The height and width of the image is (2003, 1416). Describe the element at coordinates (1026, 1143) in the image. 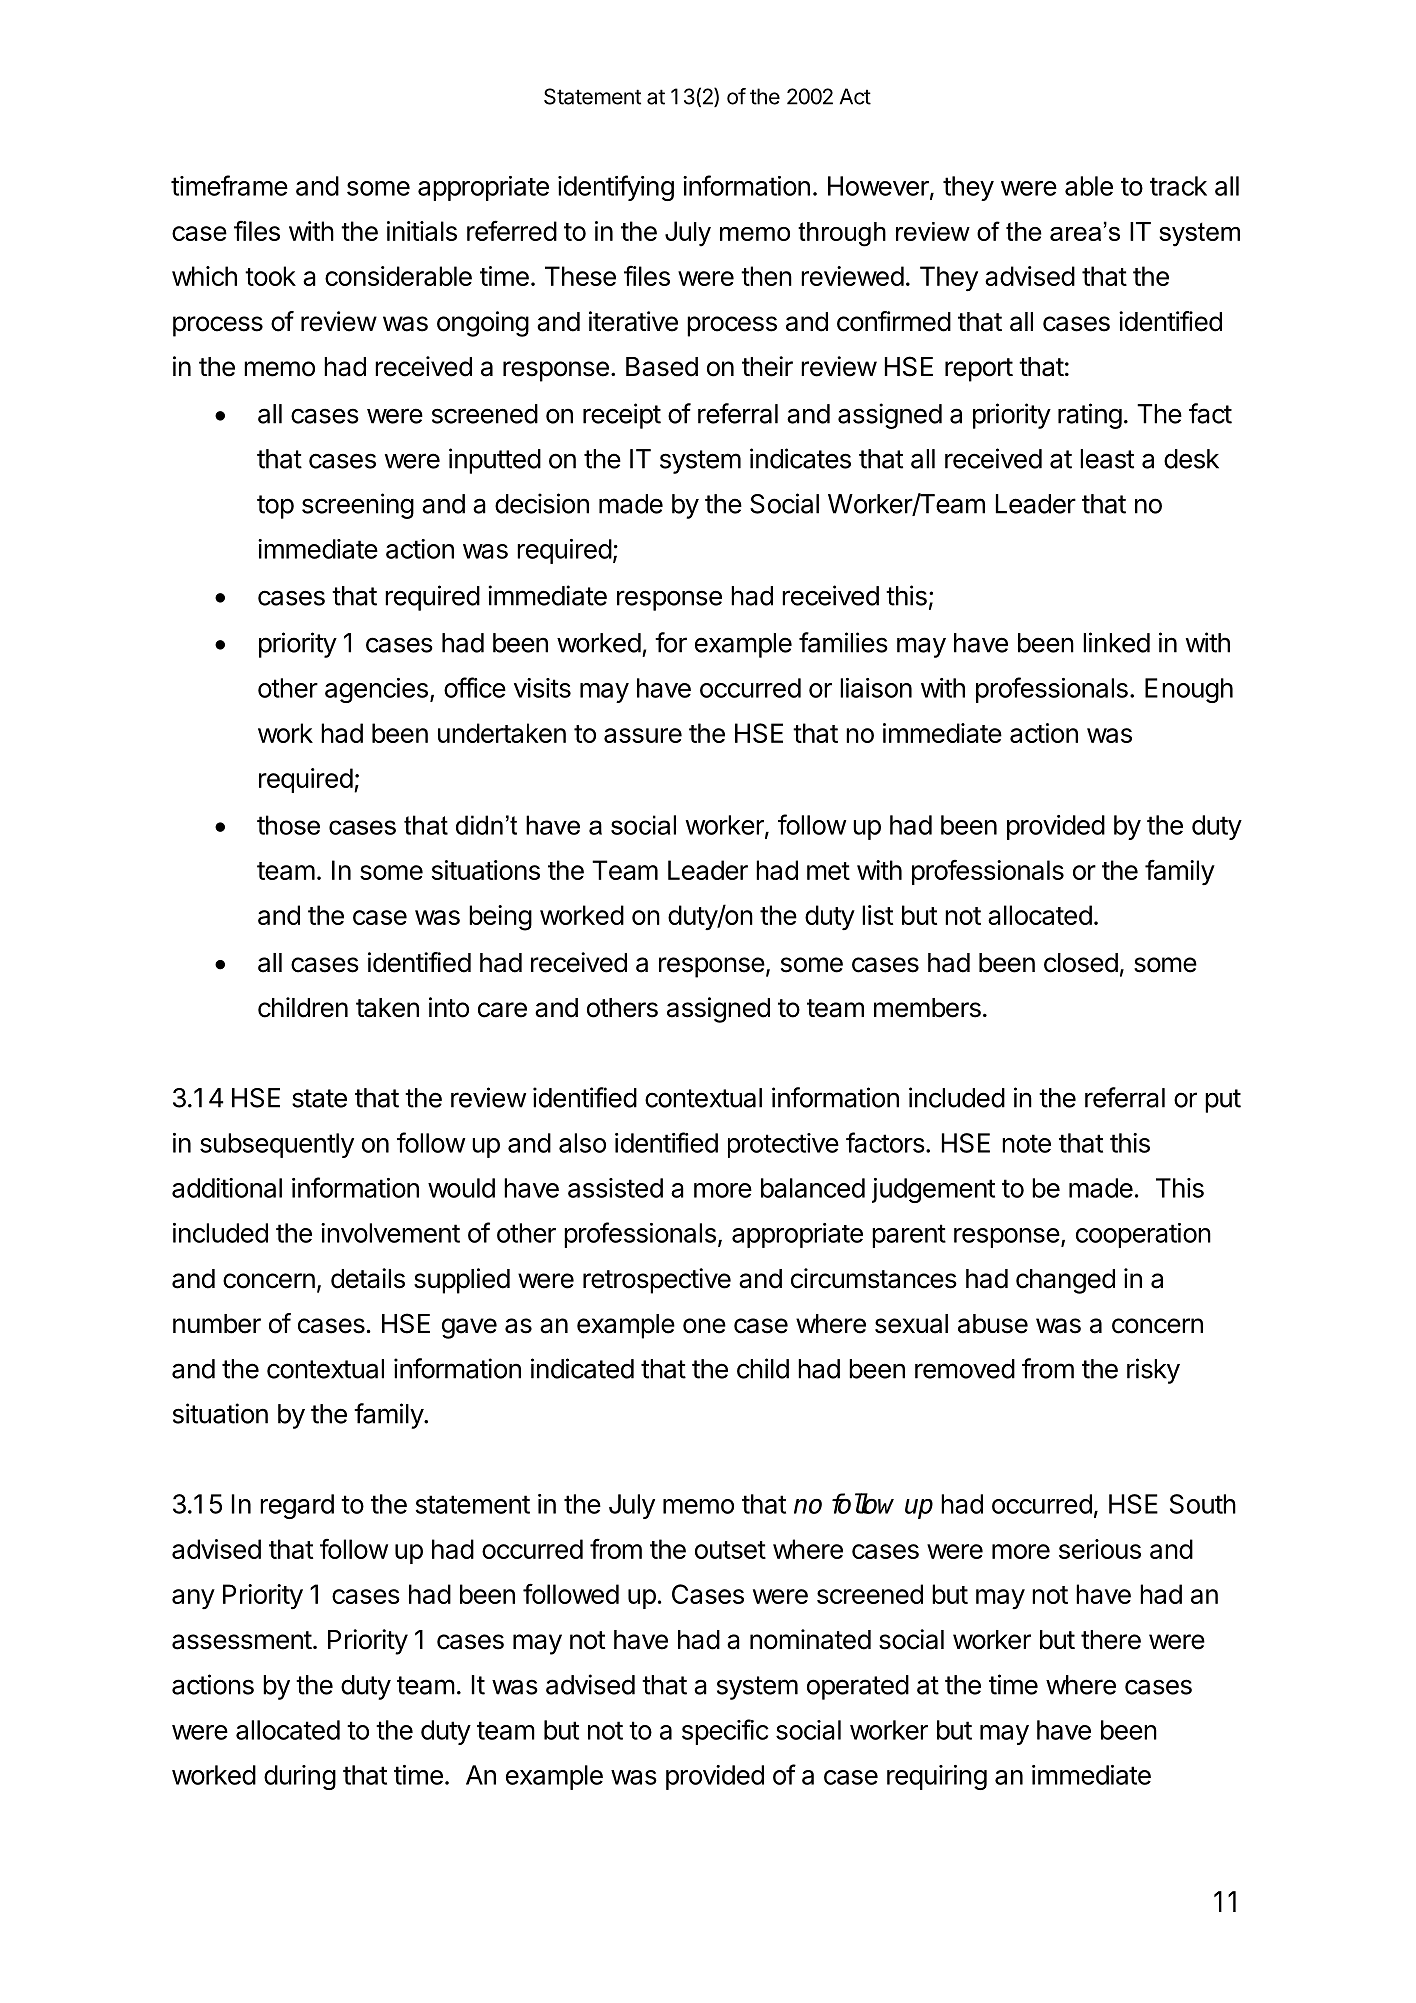

I see `note` at that location.
